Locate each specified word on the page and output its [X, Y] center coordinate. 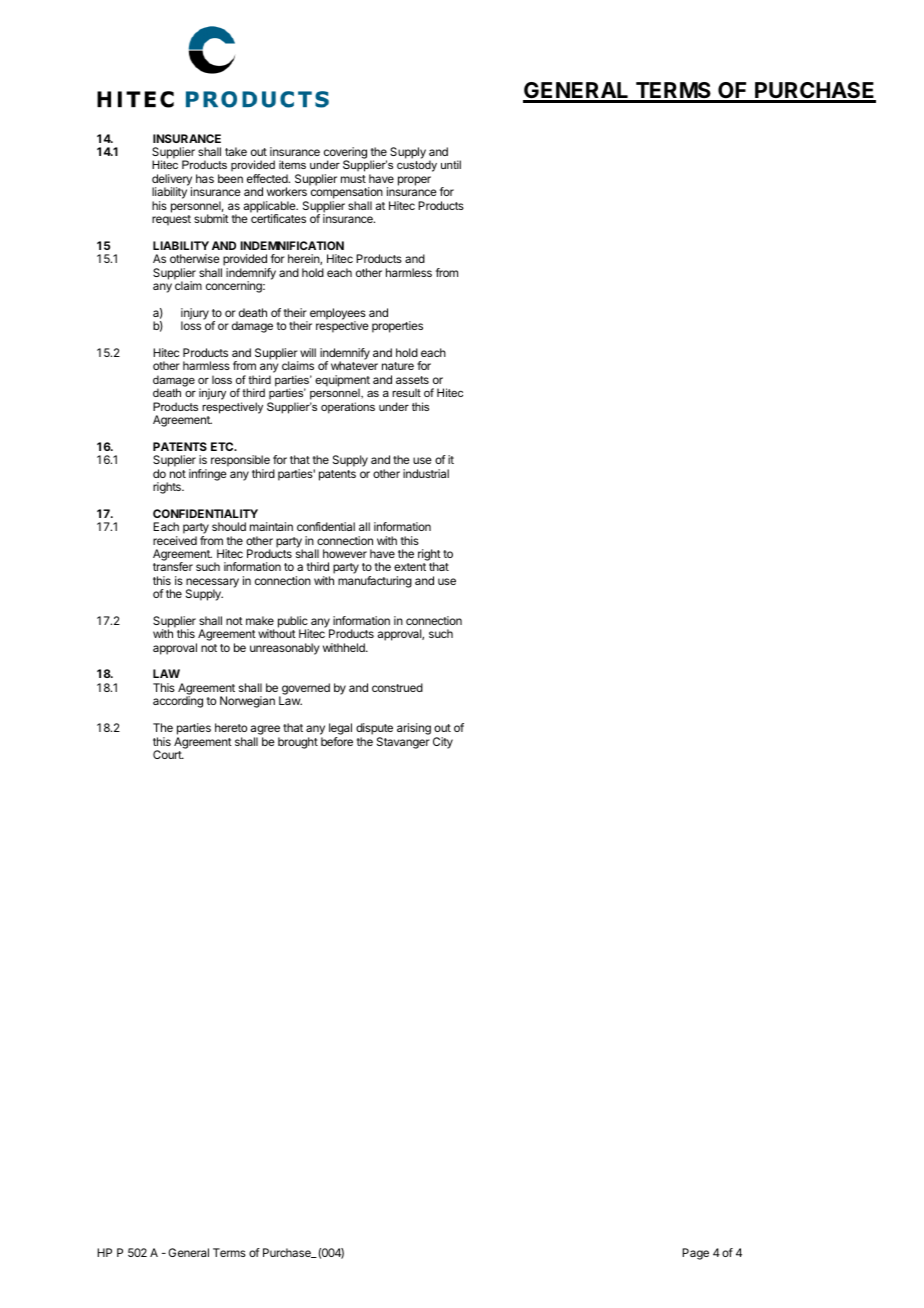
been [230, 178]
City [443, 743]
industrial [426, 473]
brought [298, 743]
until [451, 164]
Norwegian [247, 702]
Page [695, 1254]
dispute [374, 730]
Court [168, 754]
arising [414, 729]
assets [412, 380]
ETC [223, 446]
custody [417, 166]
